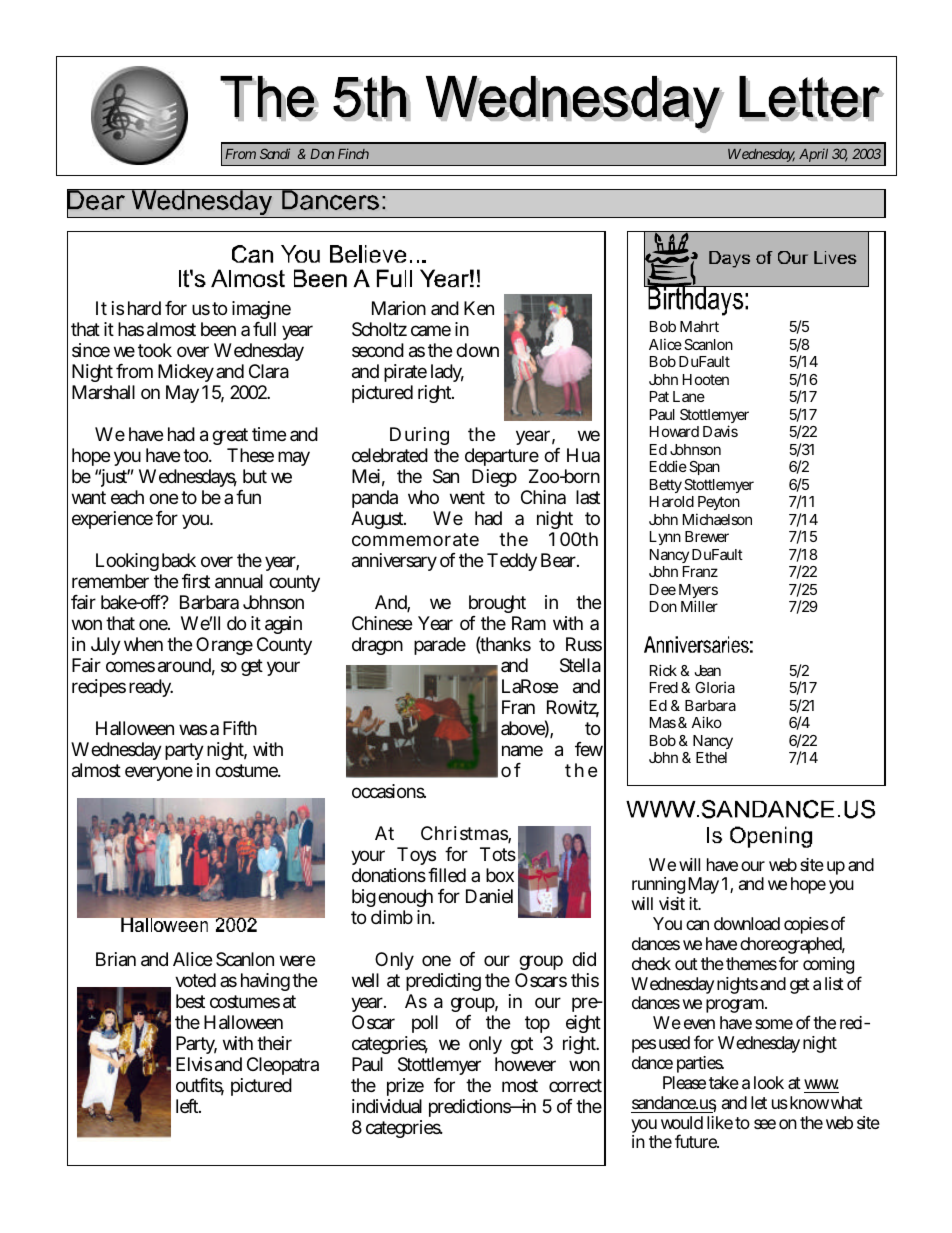 This document has width=952, height=1233. What do you see at coordinates (497, 606) in the document?
I see `brought` at bounding box center [497, 606].
